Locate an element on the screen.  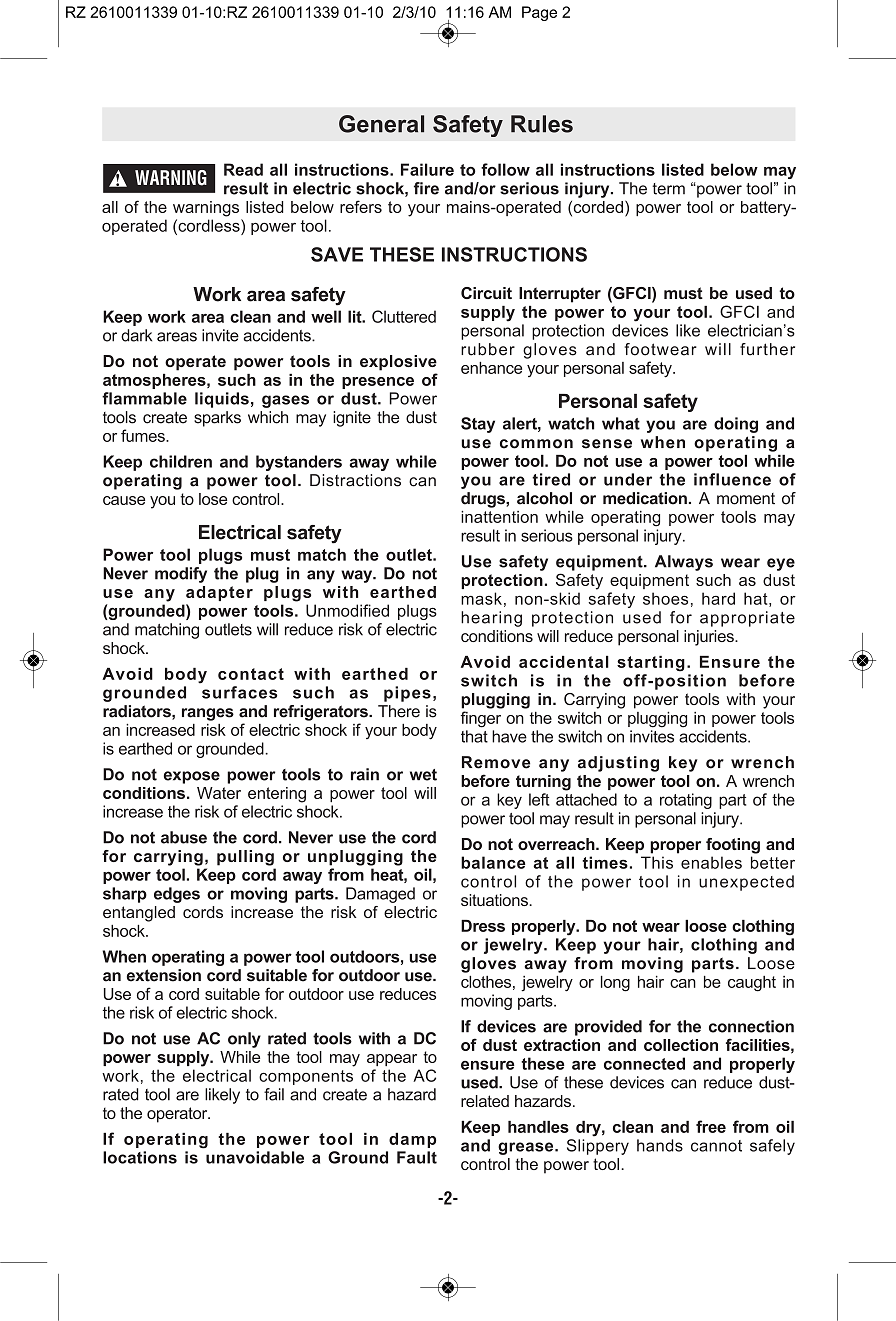
liquids is located at coordinates (222, 400).
